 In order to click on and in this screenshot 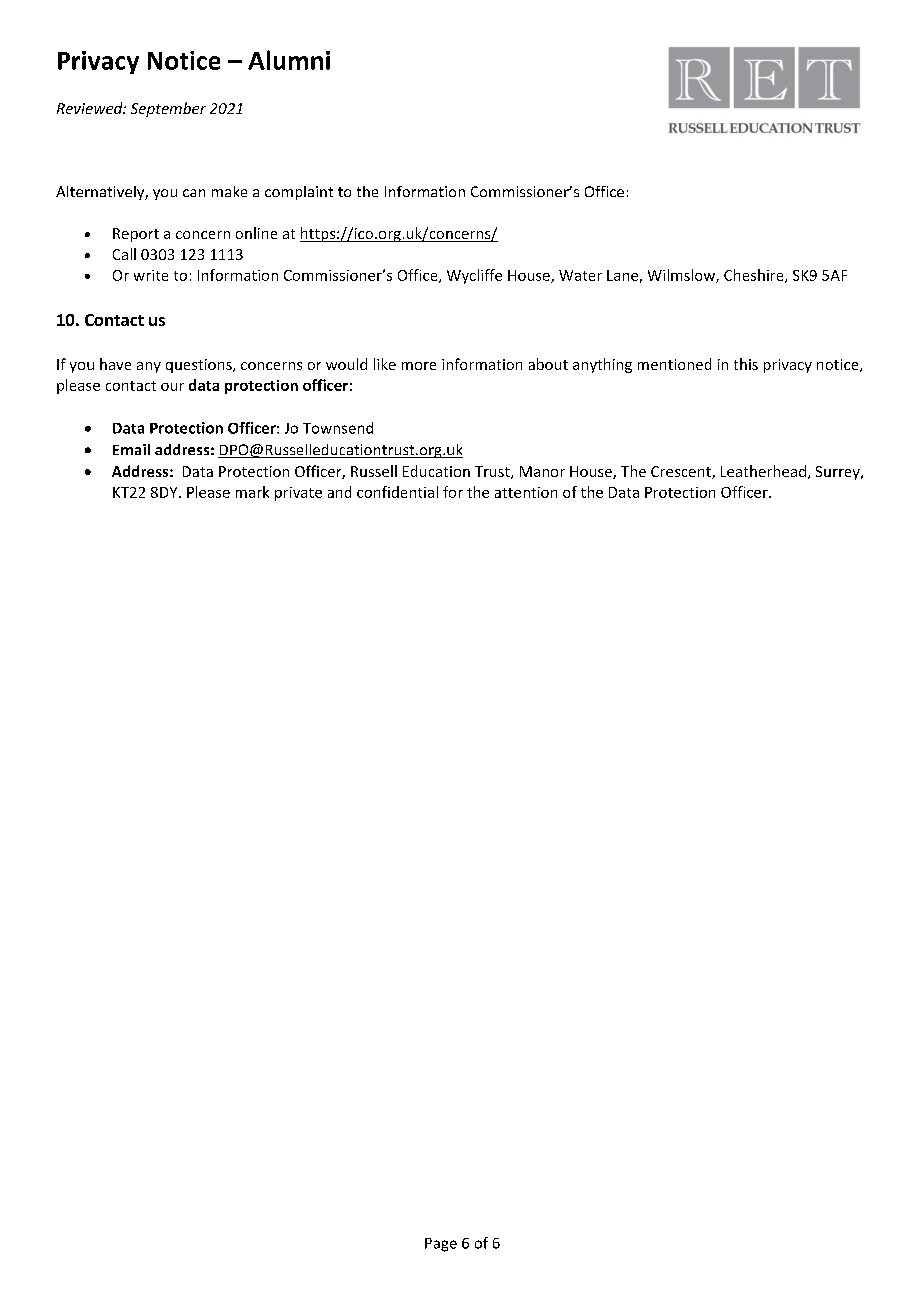, I will do `click(339, 492)`.
